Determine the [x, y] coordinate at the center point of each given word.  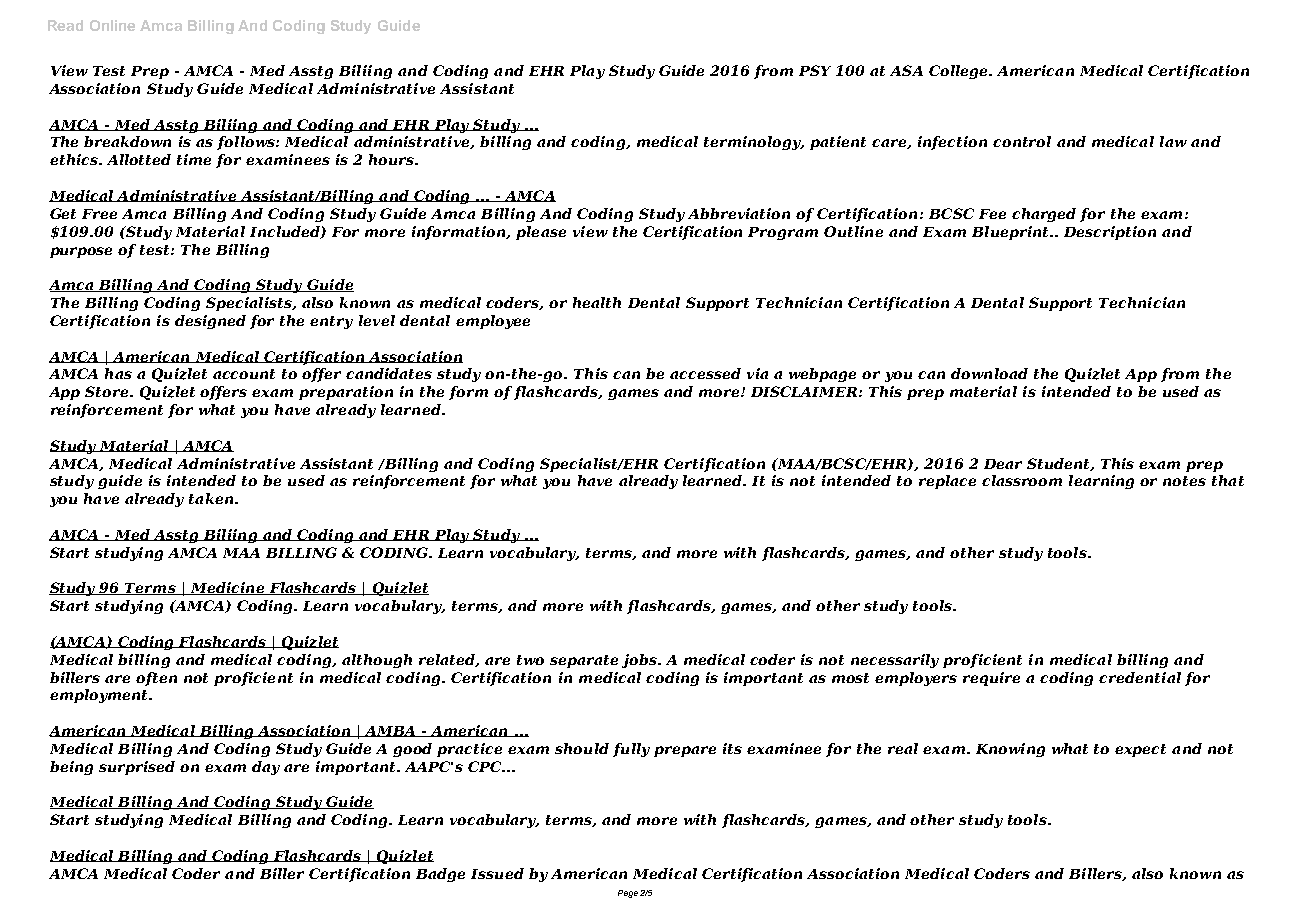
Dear [1003, 464]
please [541, 233]
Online [112, 25]
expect [1140, 750]
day [266, 768]
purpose [81, 252]
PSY [815, 70]
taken [212, 498]
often [156, 679]
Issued [497, 873]
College [959, 72]
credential [1140, 677]
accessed [705, 373]
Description [1110, 233]
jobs [640, 661]
